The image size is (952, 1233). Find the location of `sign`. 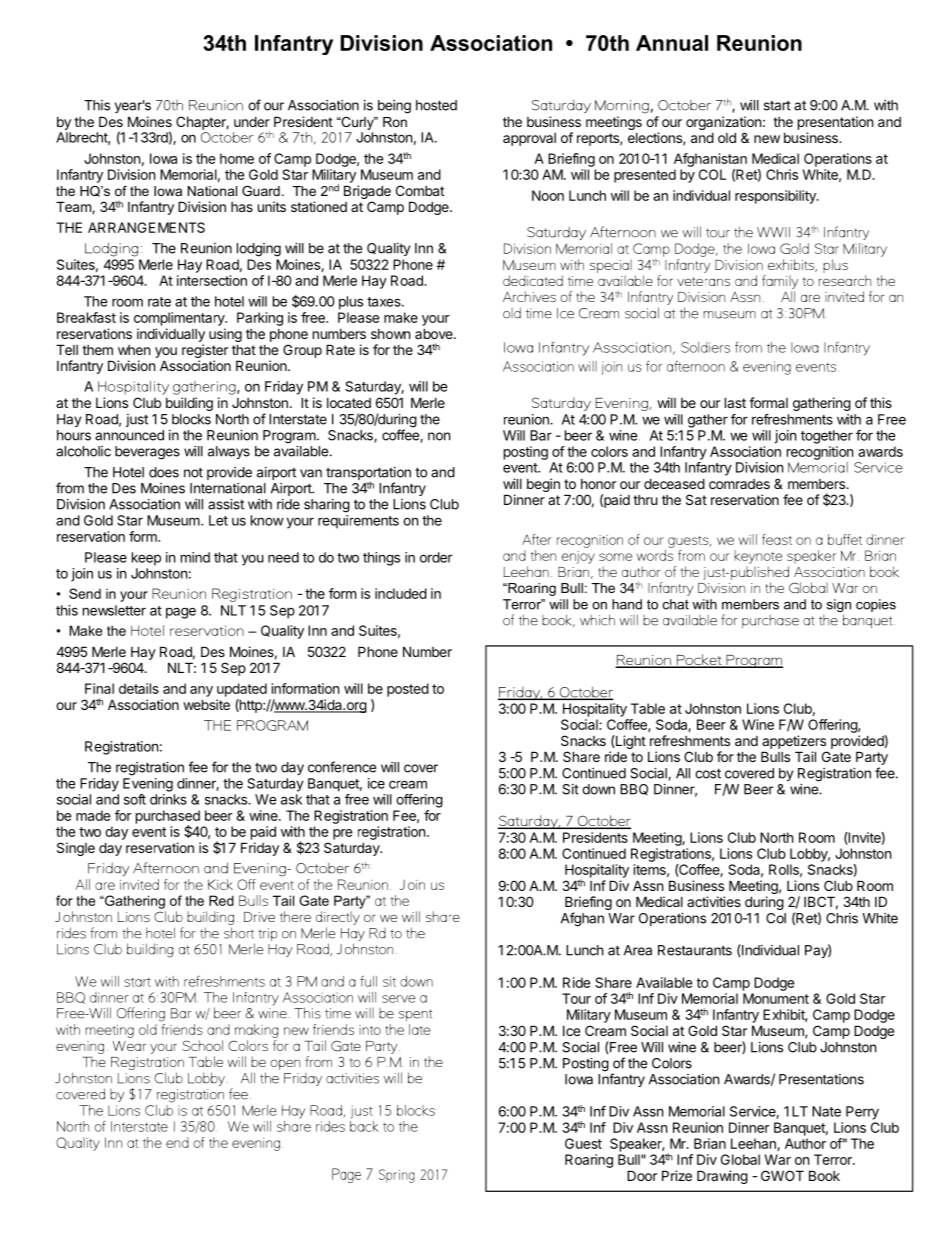

sign is located at coordinates (839, 607).
